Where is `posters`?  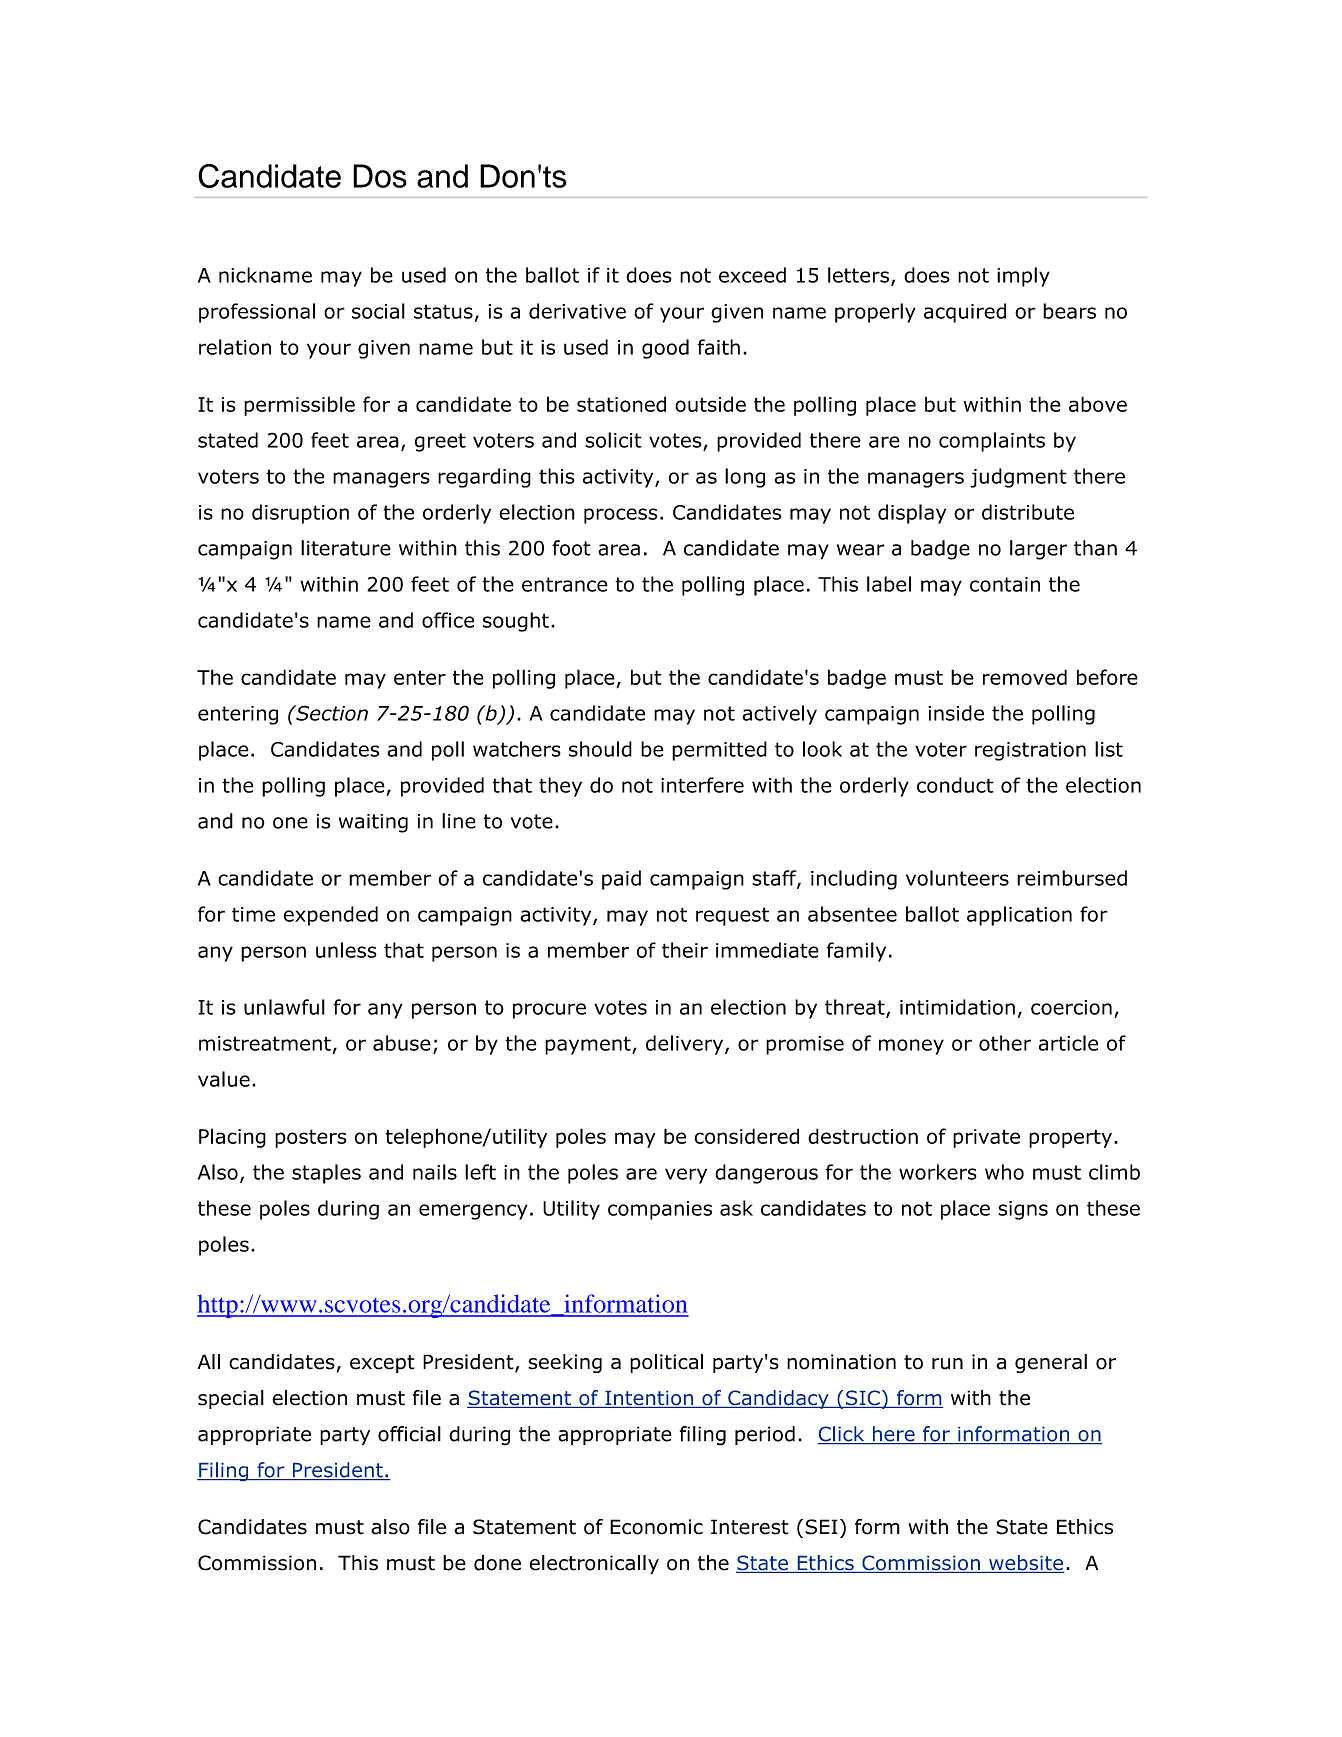
posters is located at coordinates (311, 1138).
